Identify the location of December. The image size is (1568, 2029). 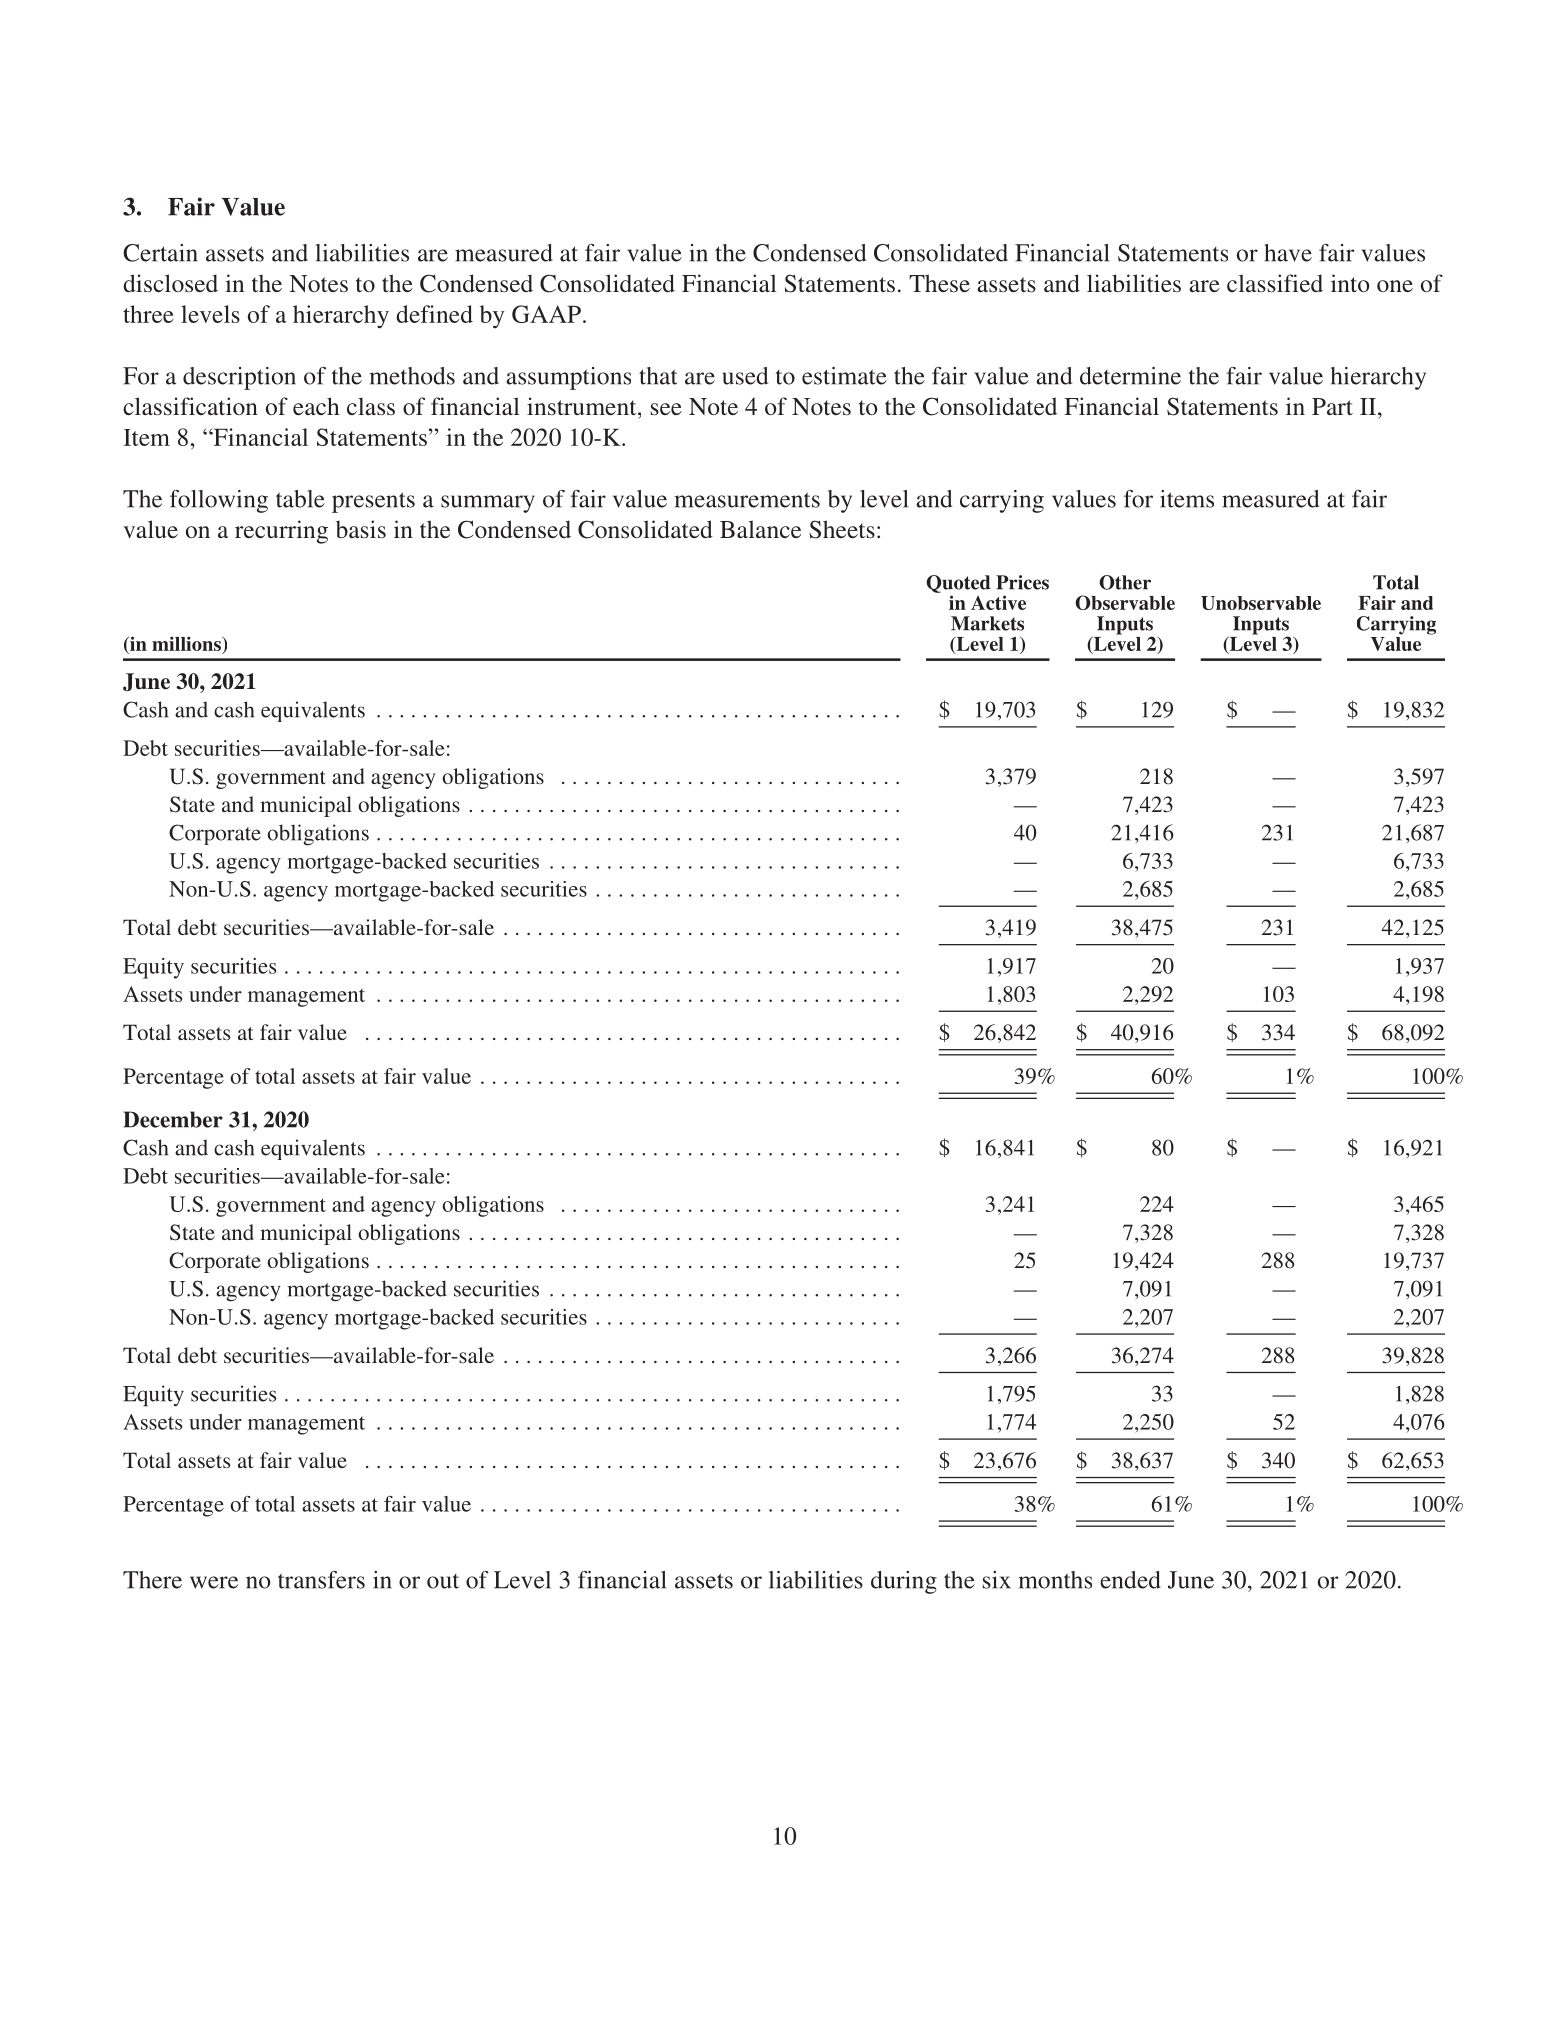
(173, 1119).
